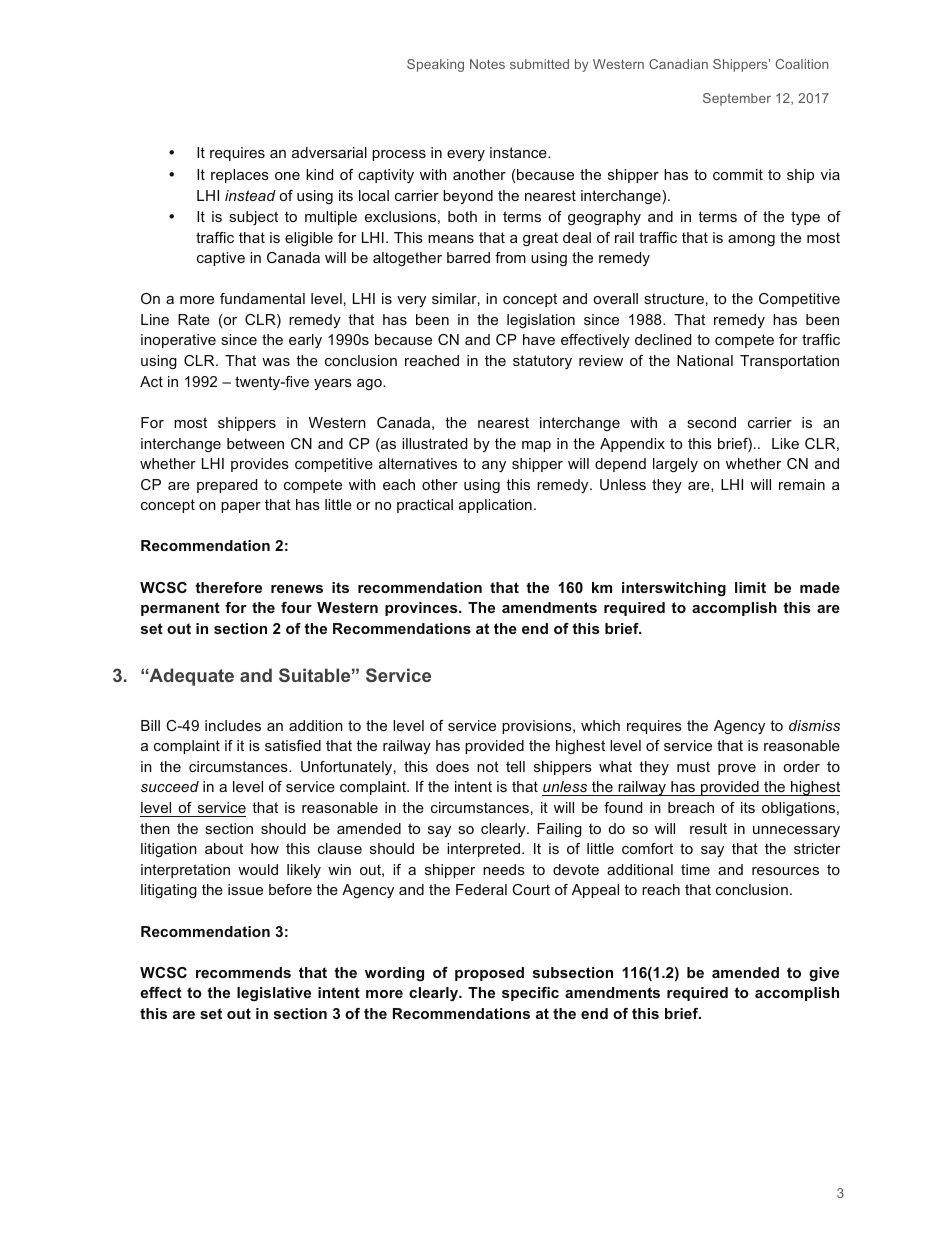 Image resolution: width=952 pixels, height=1233 pixels. I want to click on provinces, so click(422, 609).
